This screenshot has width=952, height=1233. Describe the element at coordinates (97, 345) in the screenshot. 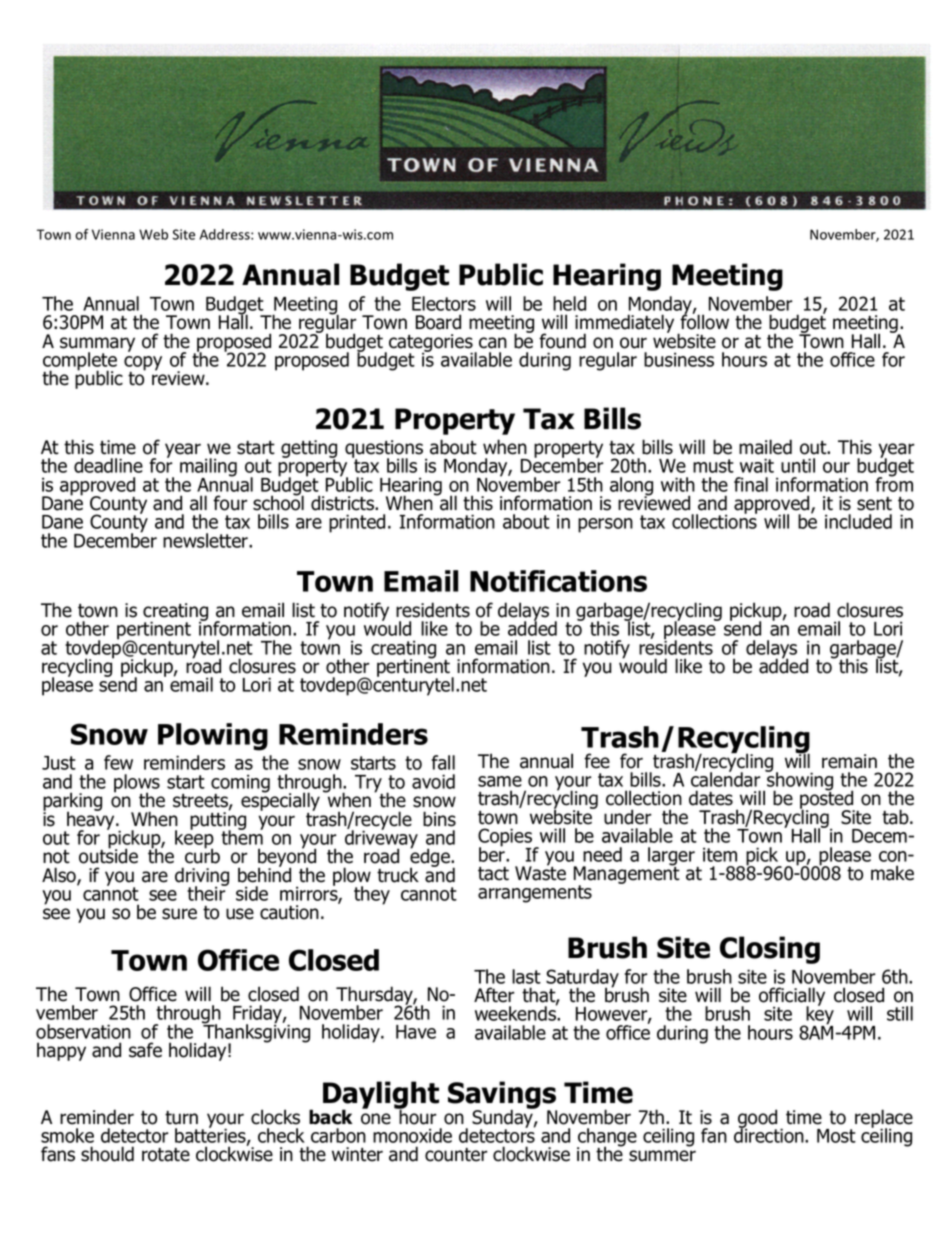

I see `summary` at that location.
